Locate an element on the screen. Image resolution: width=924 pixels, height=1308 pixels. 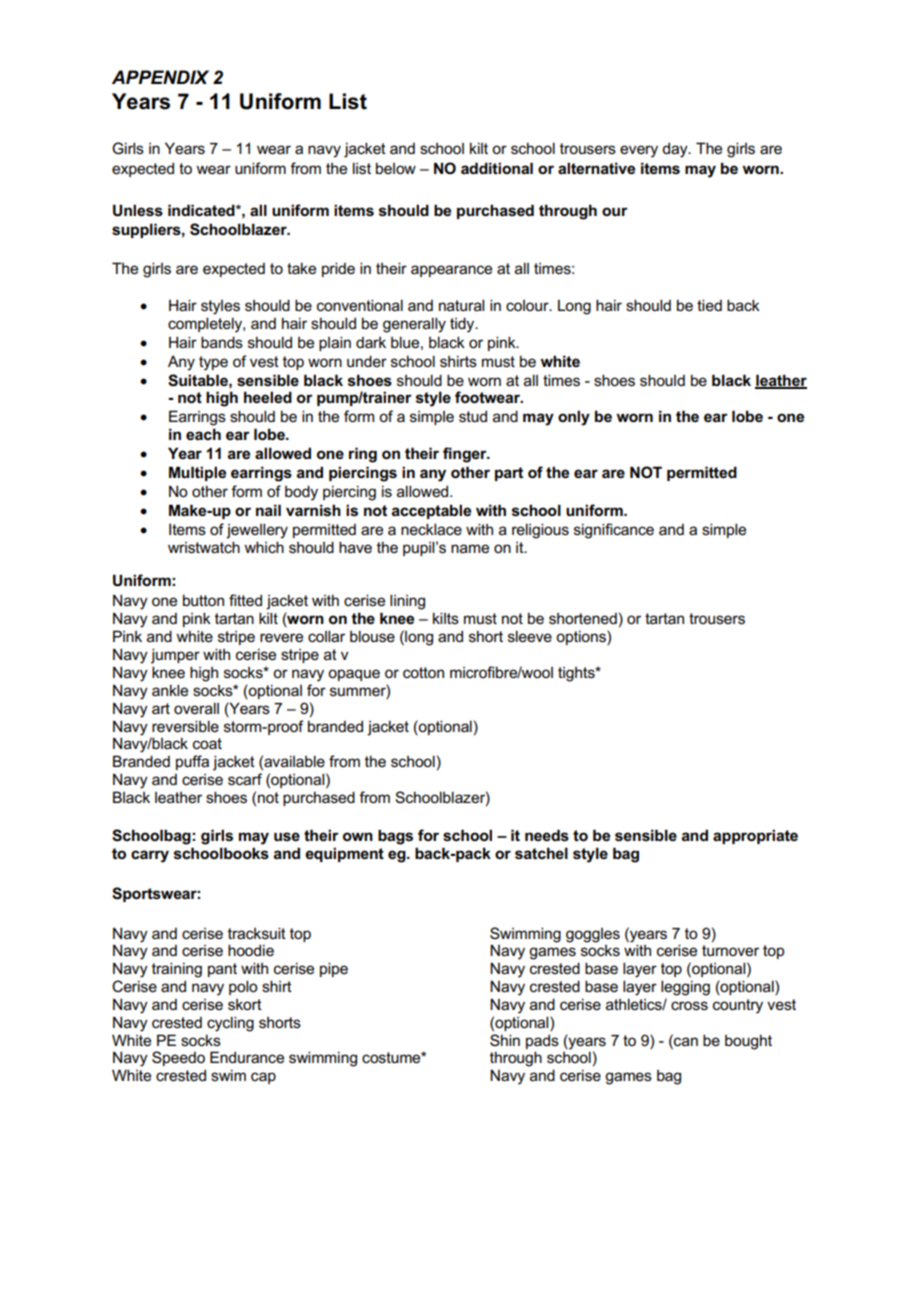
cycling is located at coordinates (230, 1024).
